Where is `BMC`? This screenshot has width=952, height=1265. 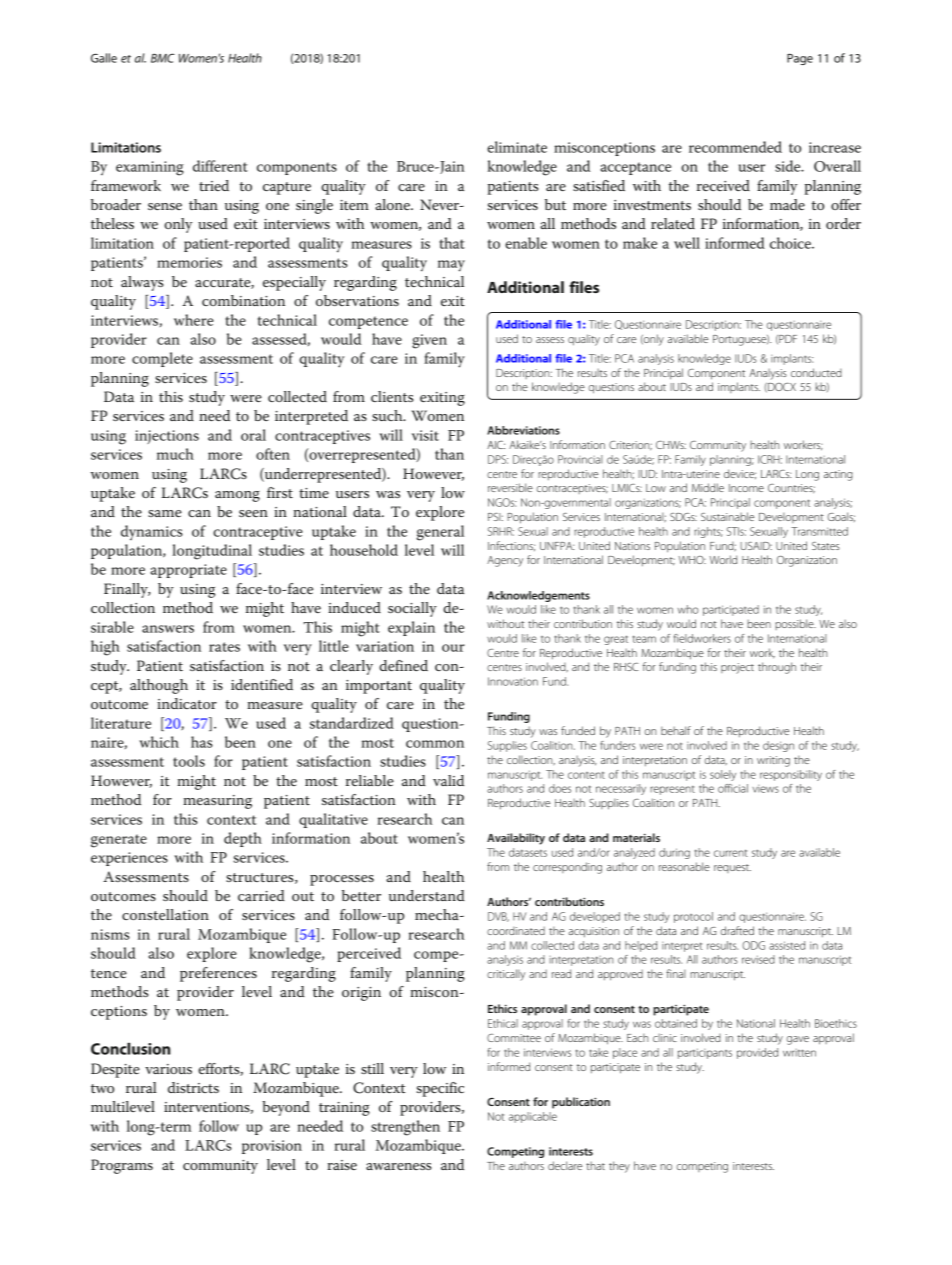
BMC is located at coordinates (163, 58).
